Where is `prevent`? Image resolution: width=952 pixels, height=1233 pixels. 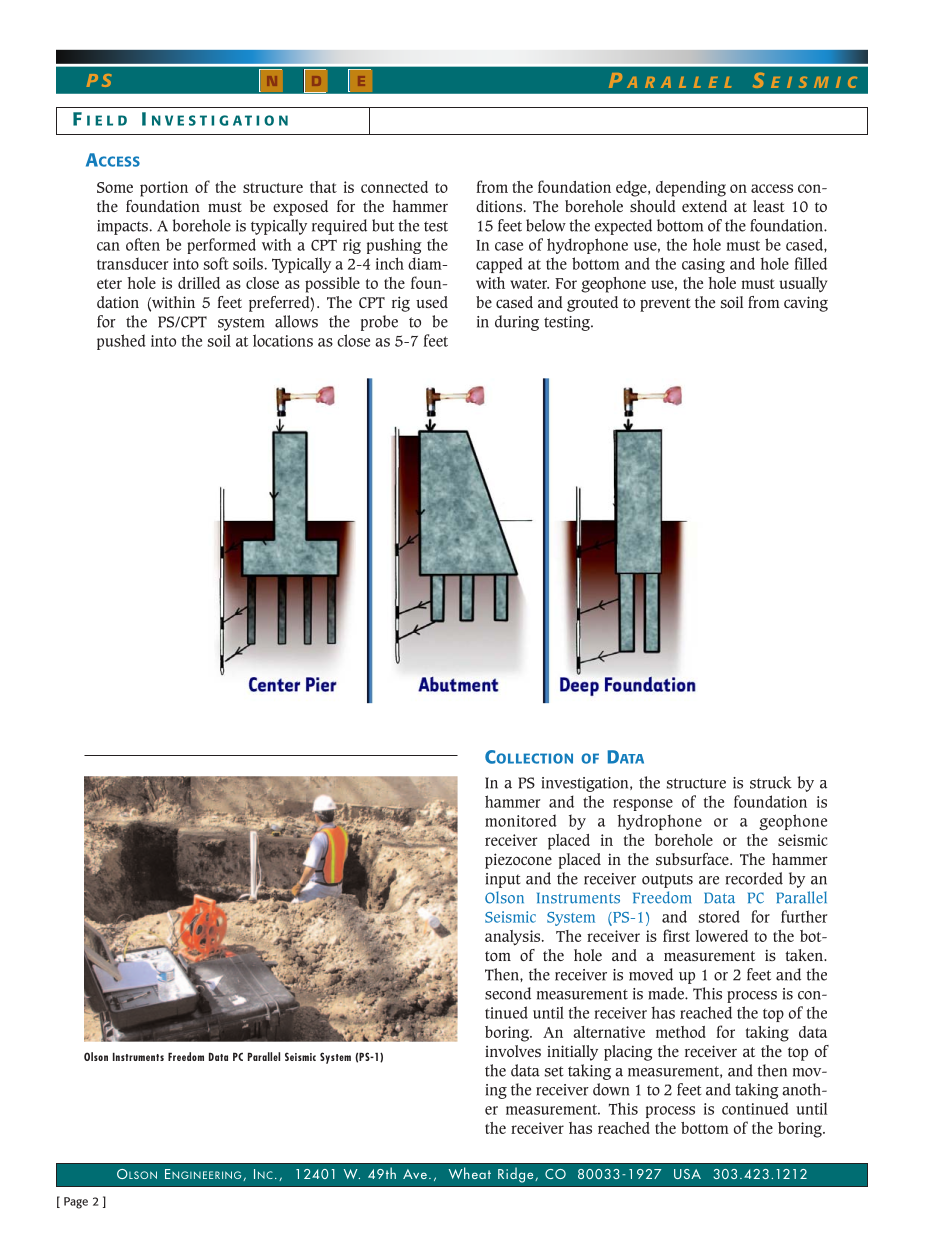
prevent is located at coordinates (665, 305).
